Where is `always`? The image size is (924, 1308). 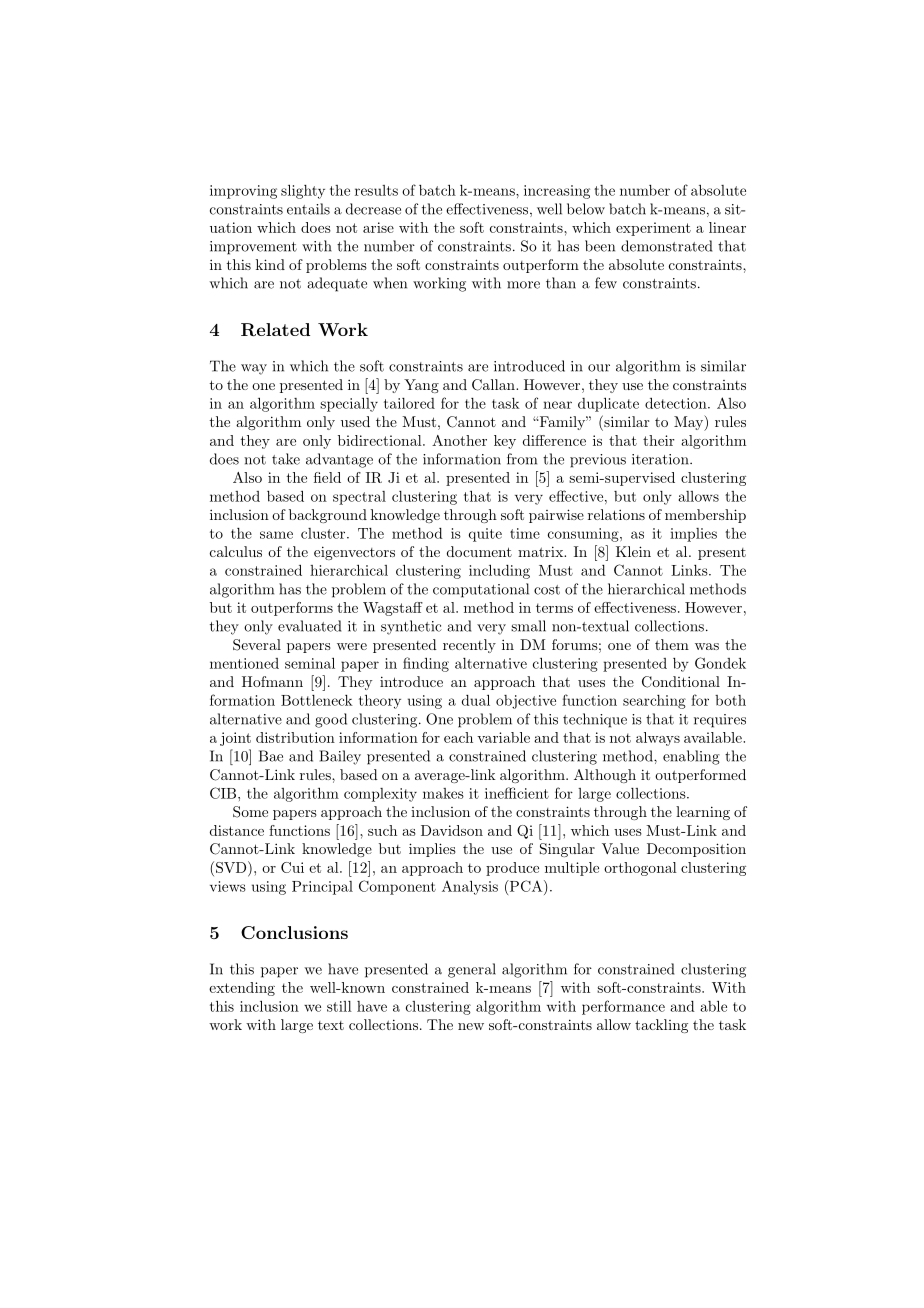
always is located at coordinates (658, 739).
